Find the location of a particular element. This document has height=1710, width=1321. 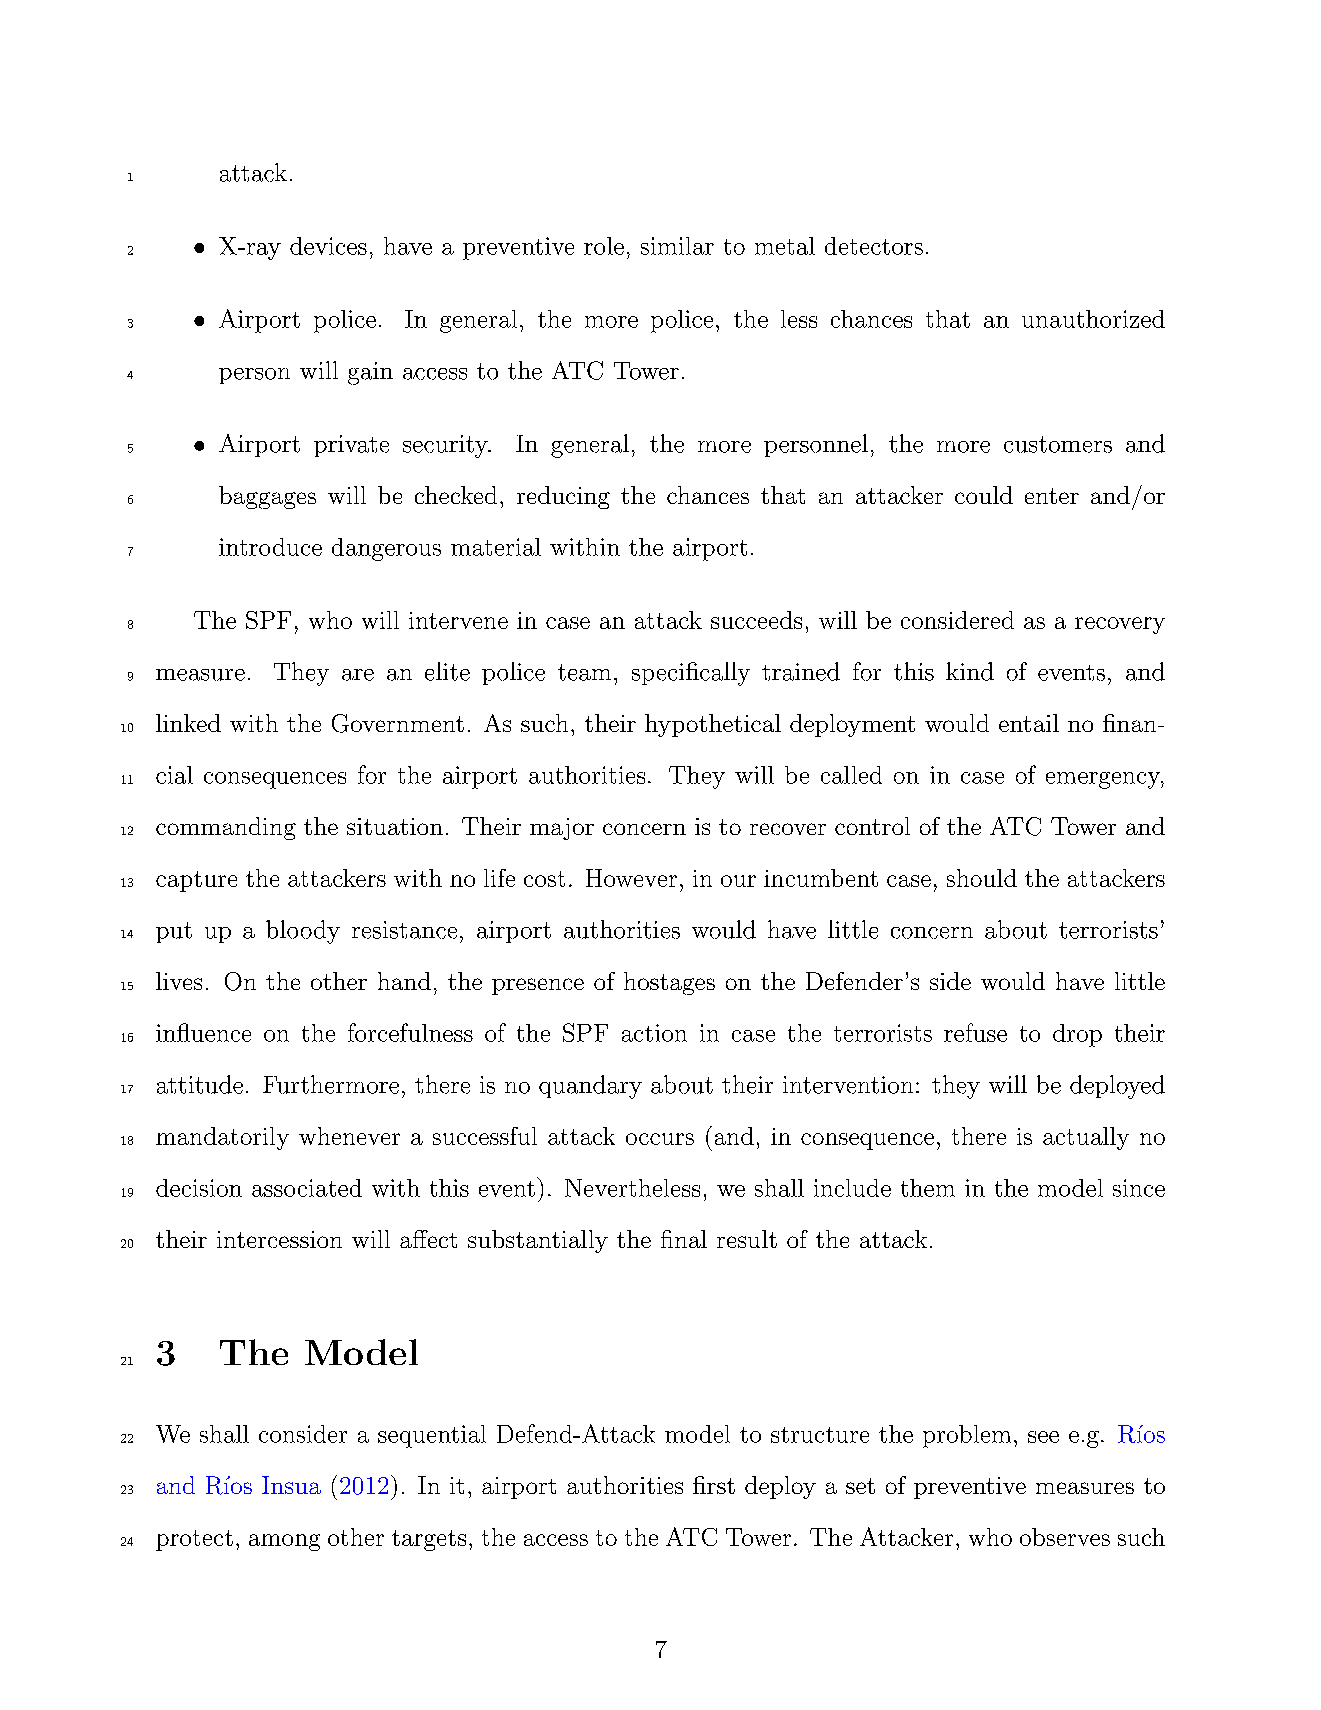

first is located at coordinates (714, 1485).
